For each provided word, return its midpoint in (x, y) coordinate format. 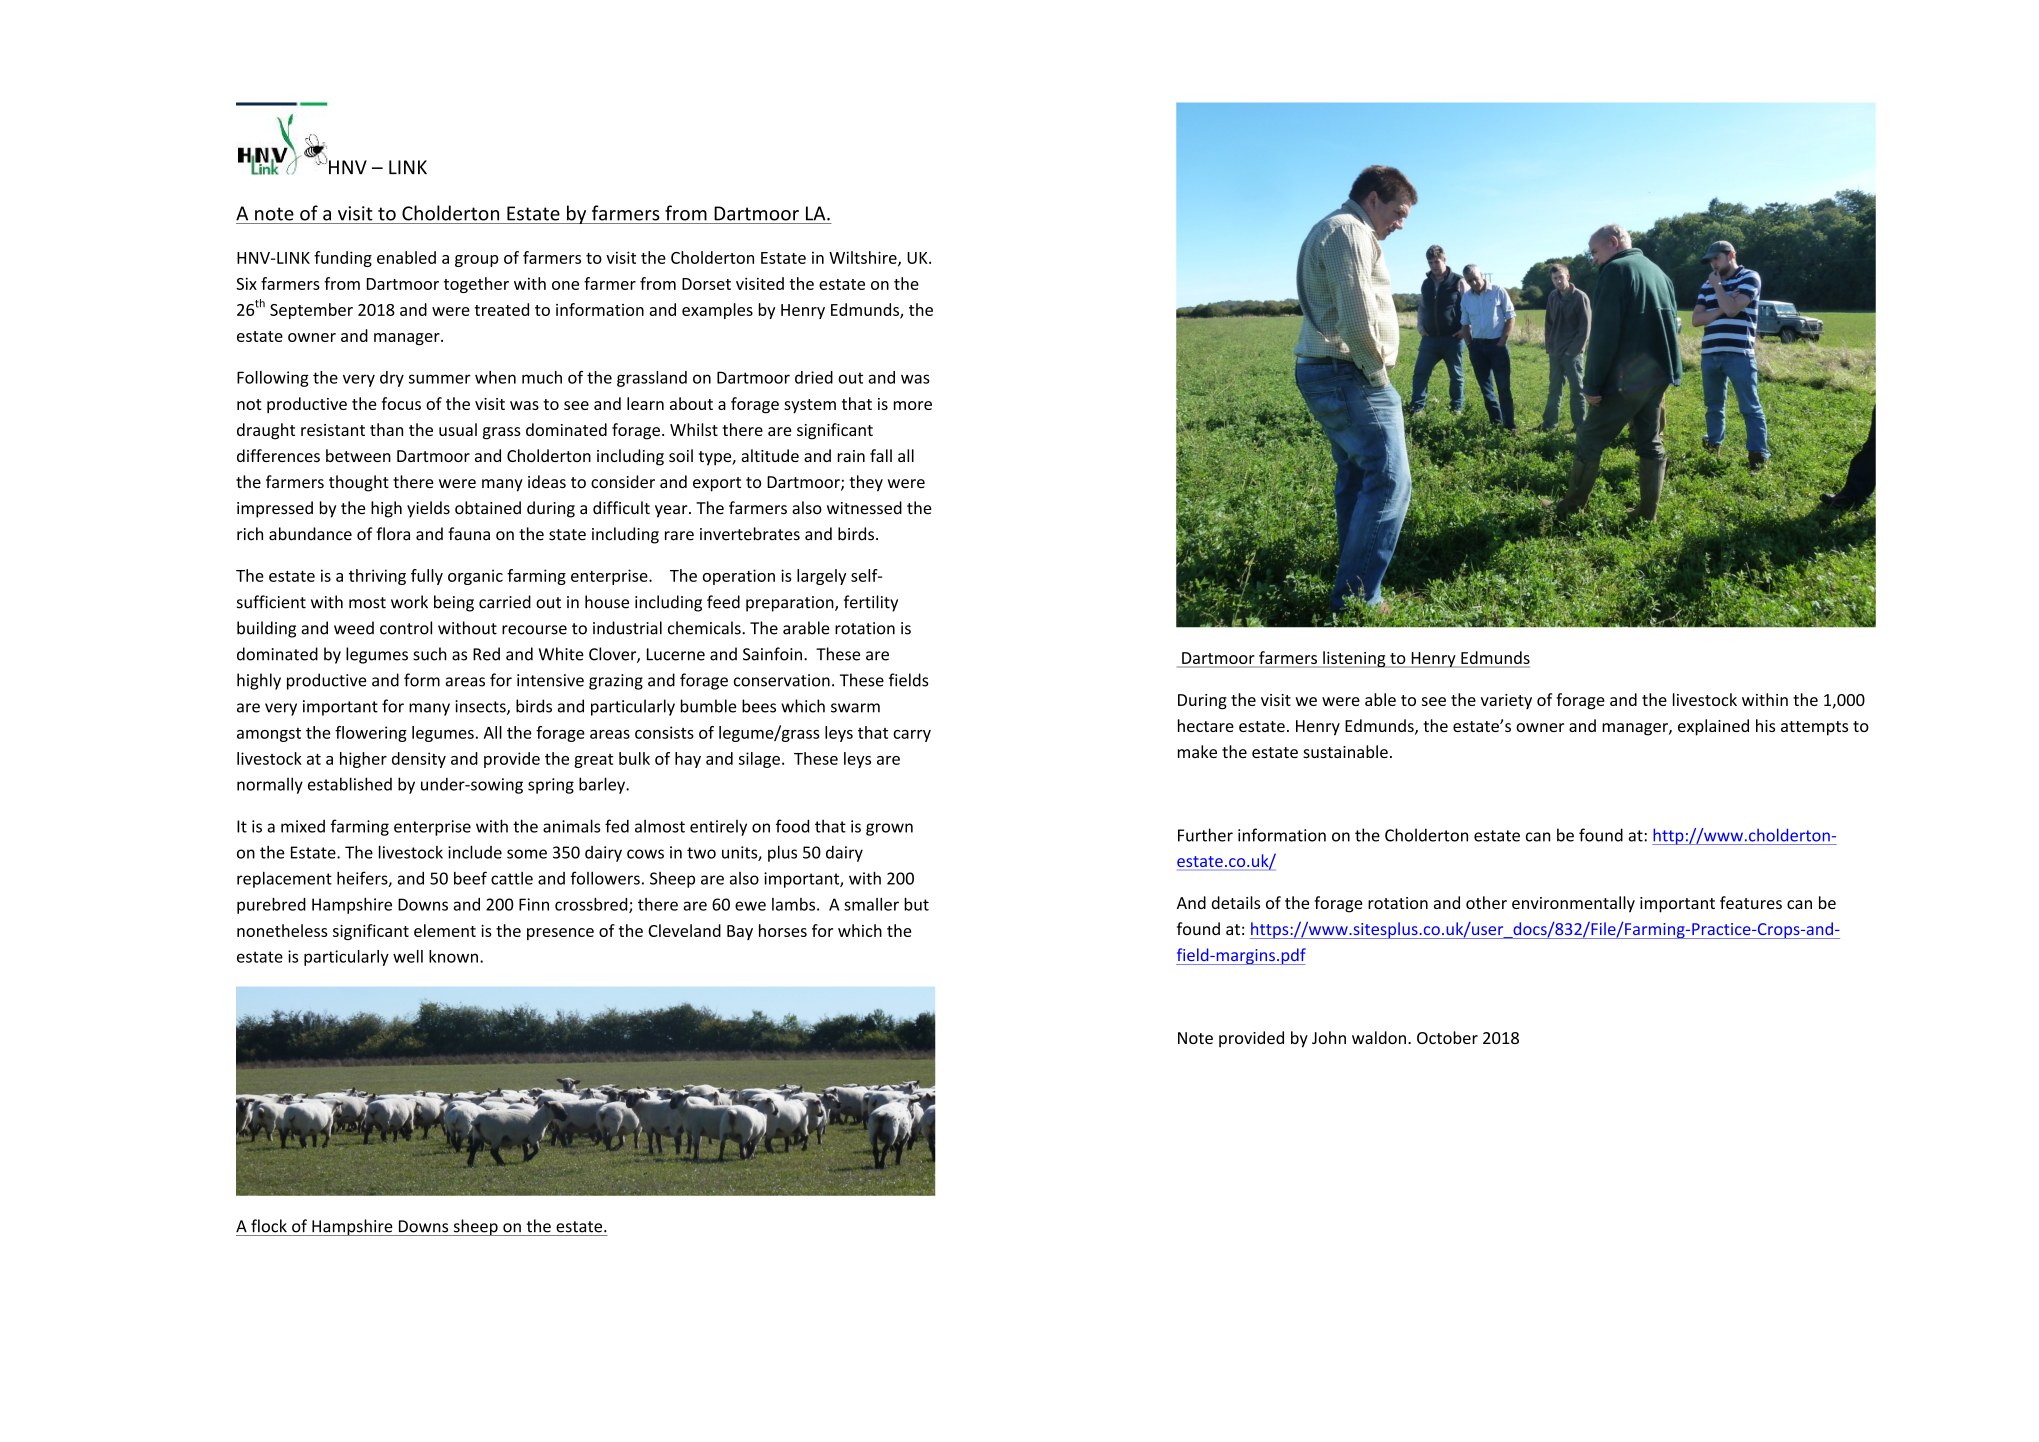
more (913, 405)
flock (269, 1226)
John (1329, 1037)
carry (912, 736)
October (1447, 1037)
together (476, 285)
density (419, 760)
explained (1713, 727)
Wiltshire (864, 258)
